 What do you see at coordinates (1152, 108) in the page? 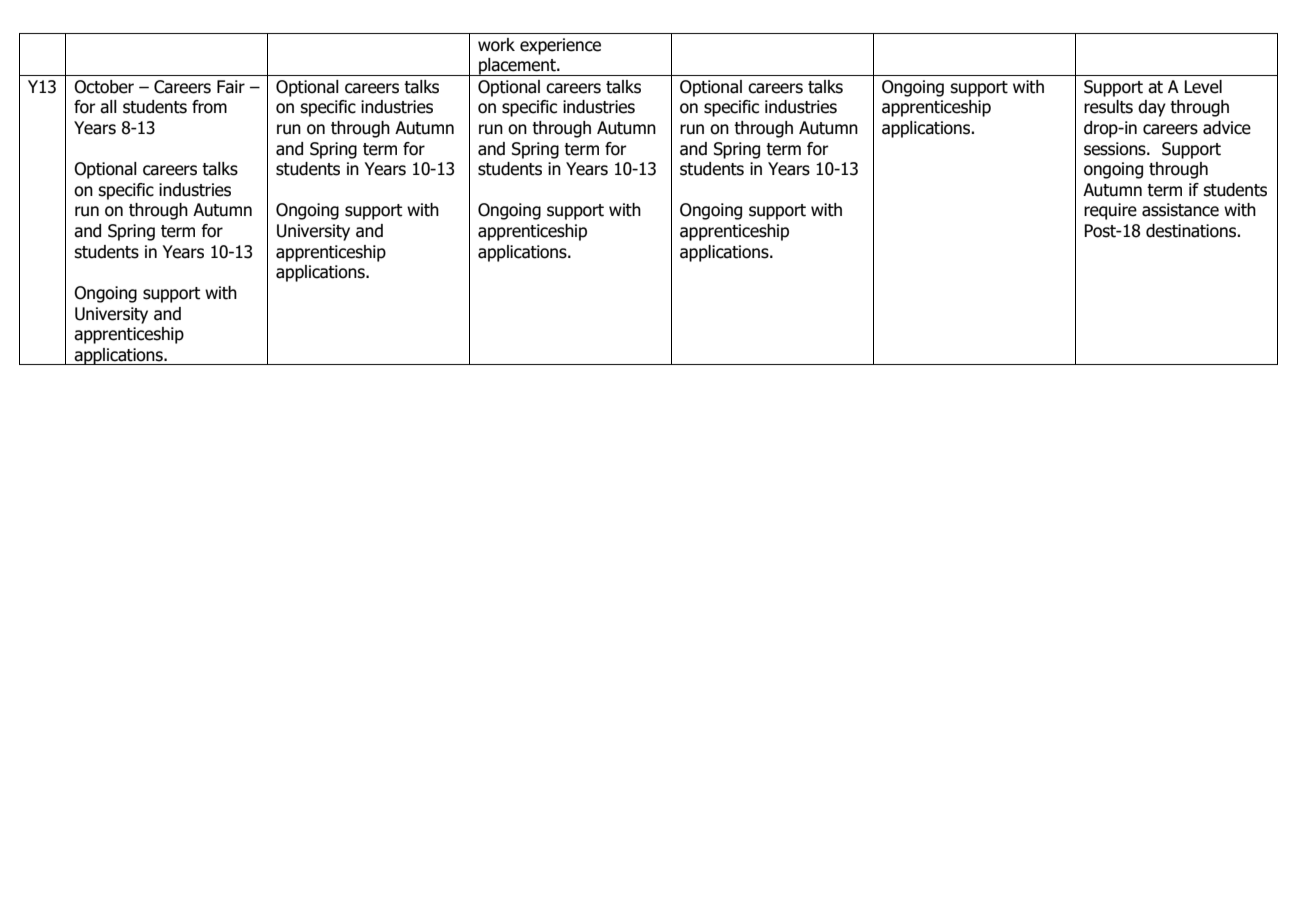
I see `day` at bounding box center [1152, 108].
